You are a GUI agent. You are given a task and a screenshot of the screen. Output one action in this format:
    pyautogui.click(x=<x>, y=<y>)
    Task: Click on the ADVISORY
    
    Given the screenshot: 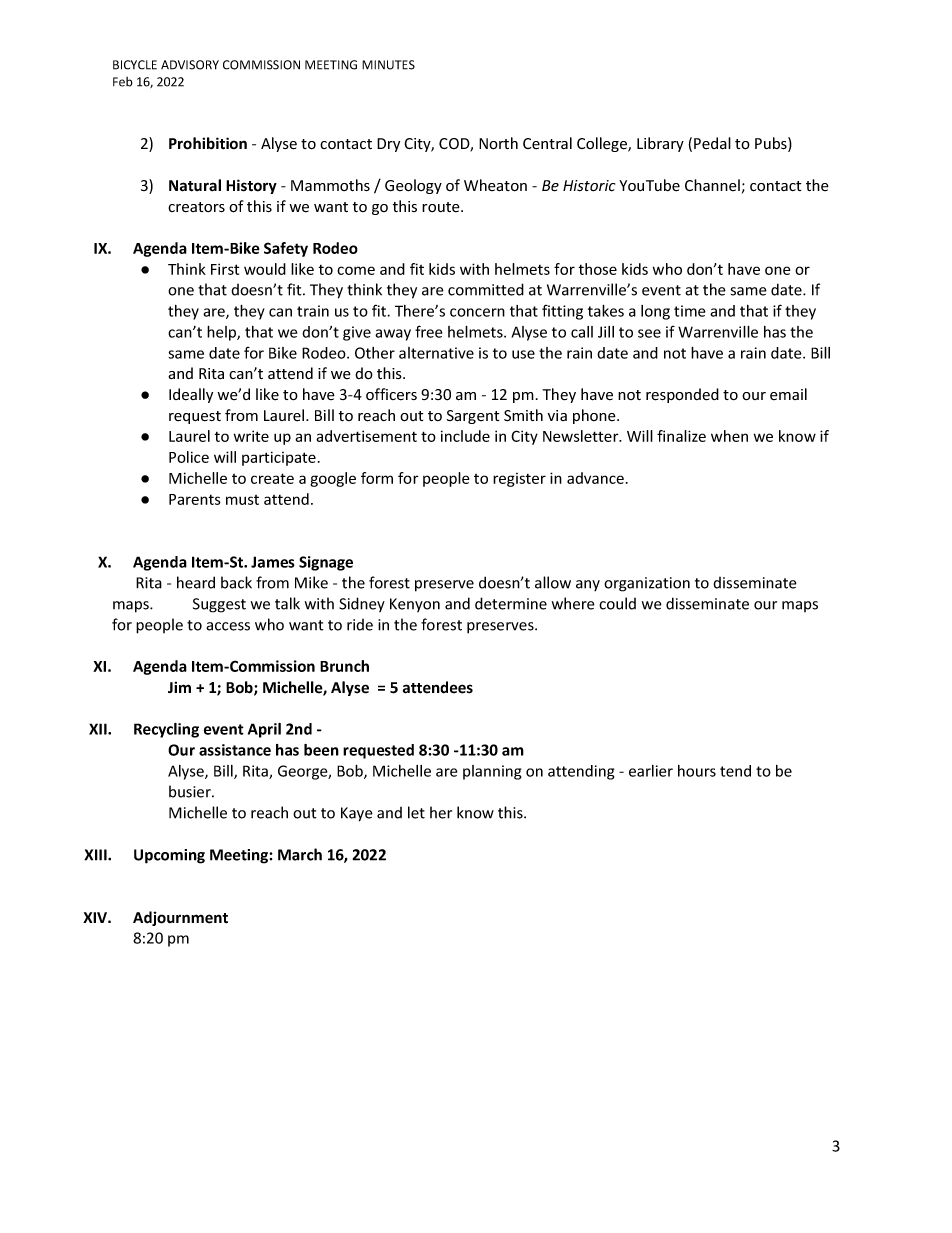 What is the action you would take?
    pyautogui.click(x=190, y=65)
